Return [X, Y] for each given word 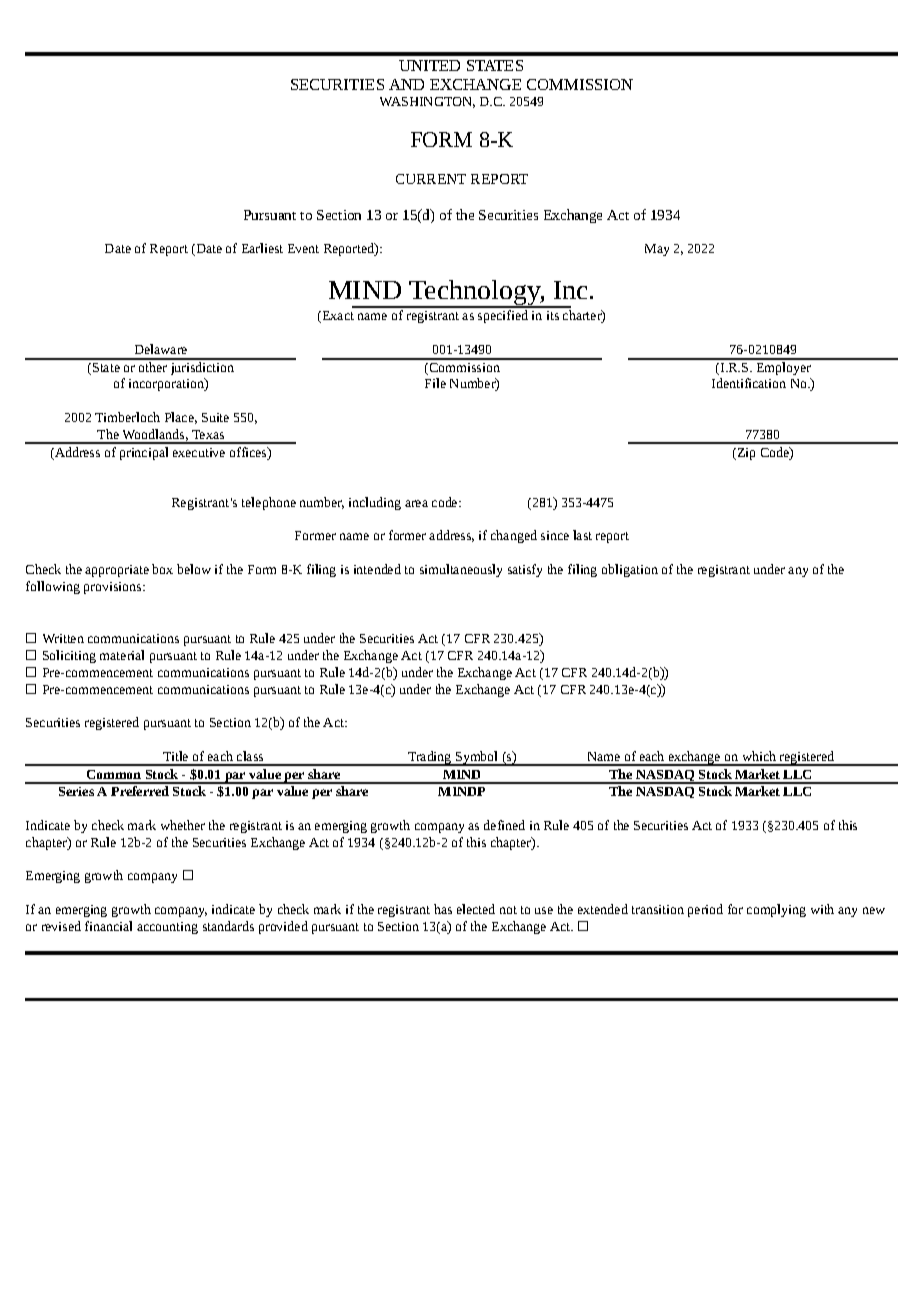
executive [199, 452]
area [416, 503]
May [657, 250]
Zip [745, 454]
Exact [337, 317]
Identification [749, 383]
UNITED [429, 65]
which [759, 756]
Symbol [477, 758]
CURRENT [431, 179]
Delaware [161, 349]
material [122, 655]
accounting [167, 928]
